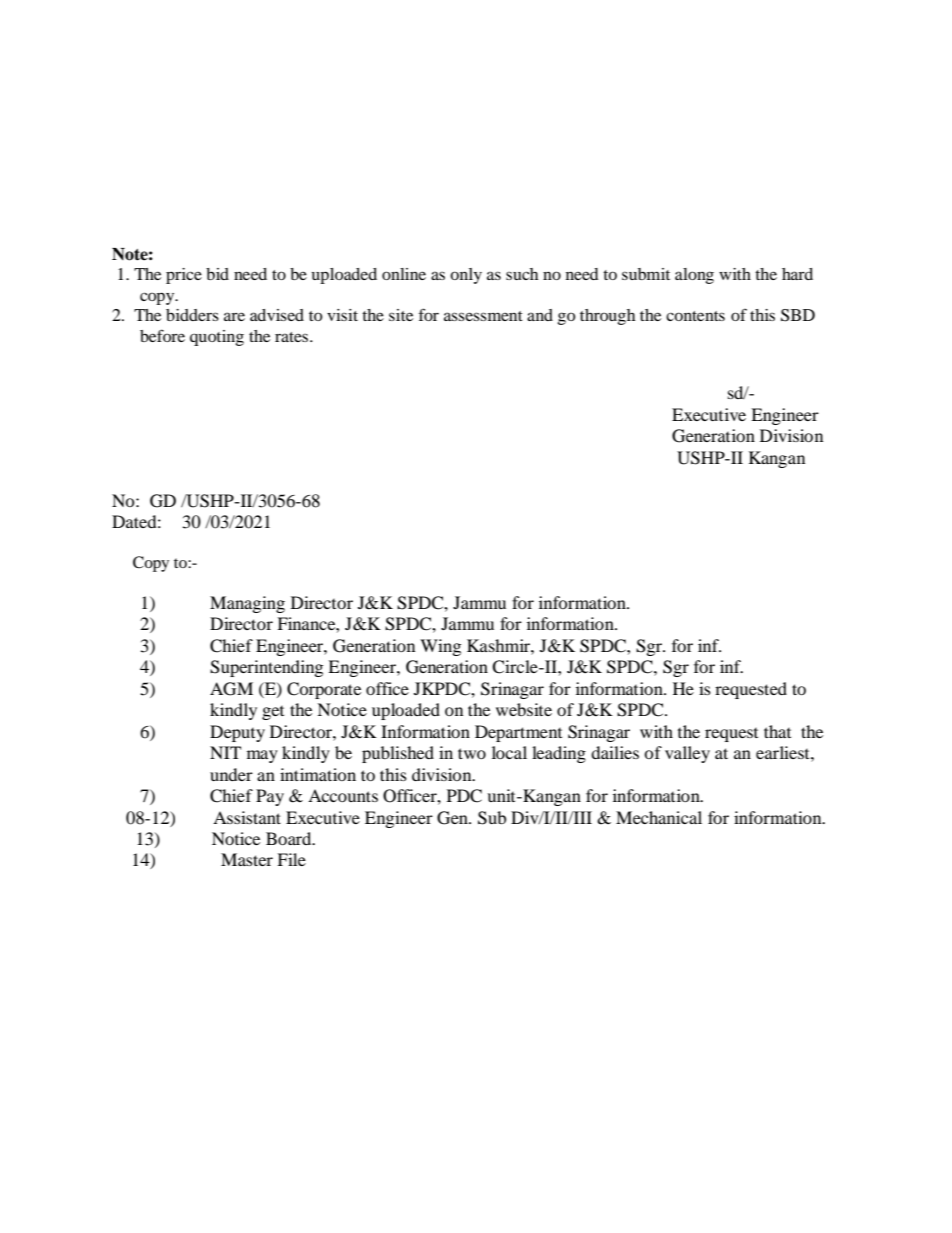  I want to click on are, so click(234, 316).
